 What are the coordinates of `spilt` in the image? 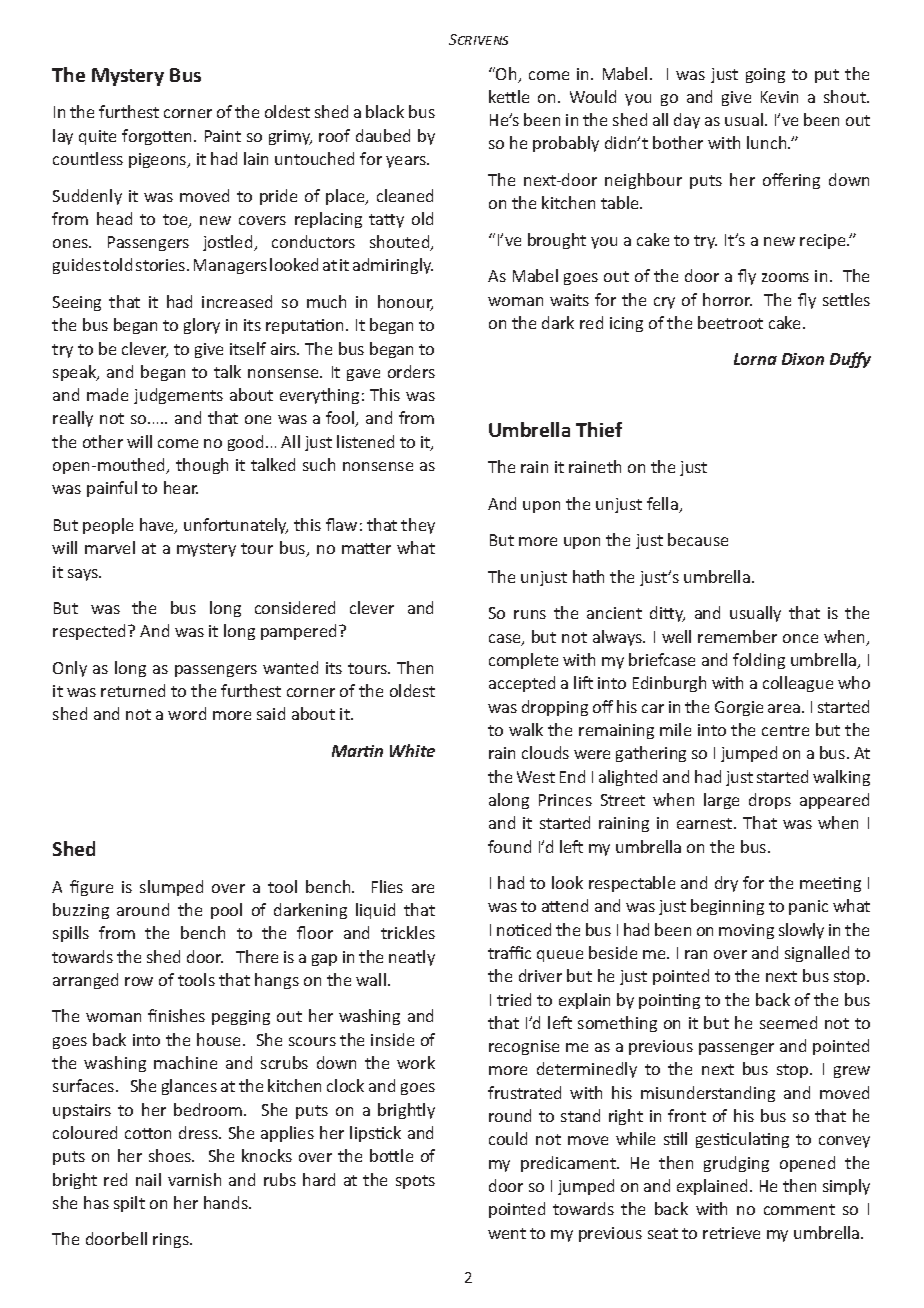 It's located at (129, 1204).
